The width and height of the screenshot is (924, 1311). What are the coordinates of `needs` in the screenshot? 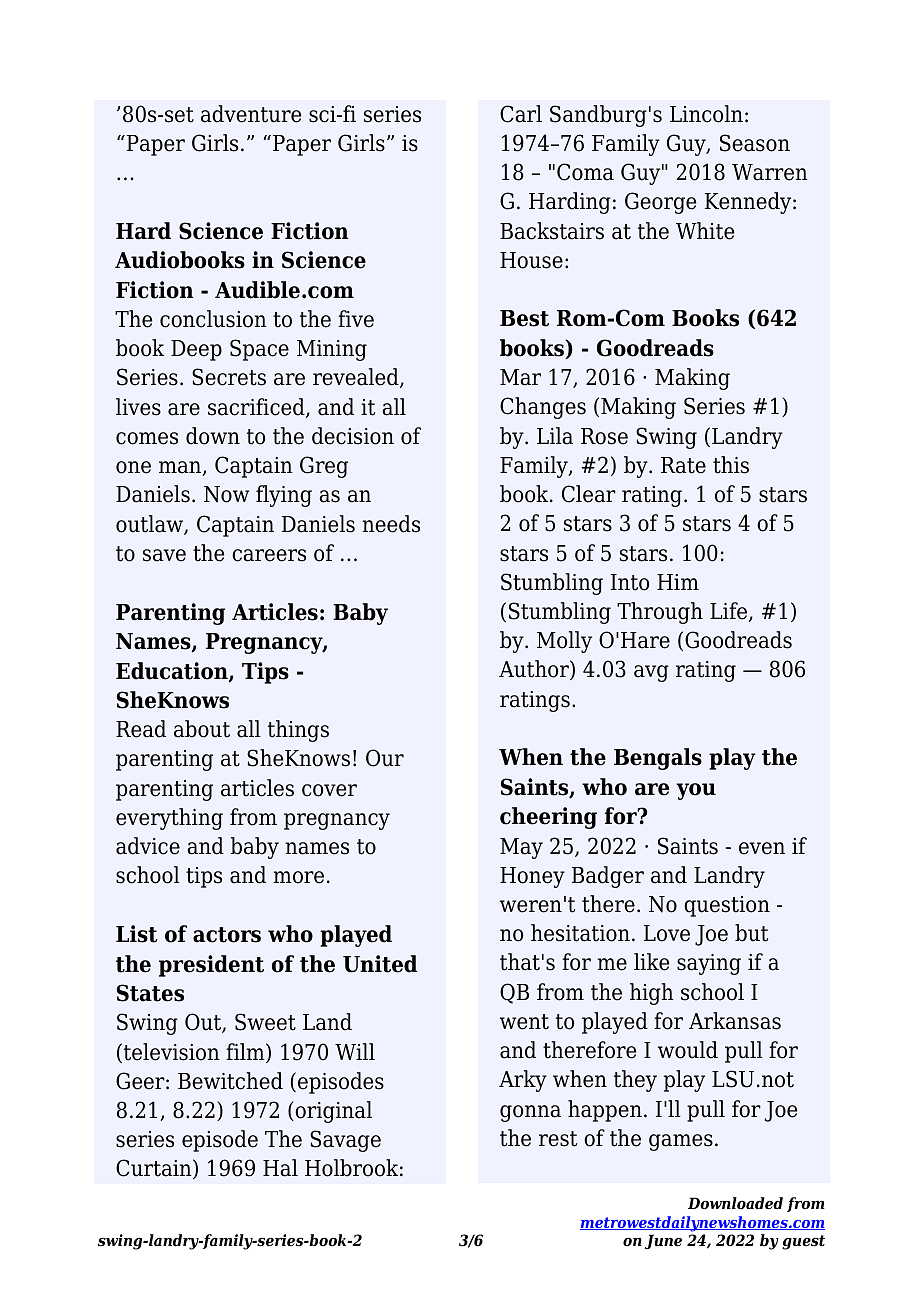 It's located at (391, 524).
